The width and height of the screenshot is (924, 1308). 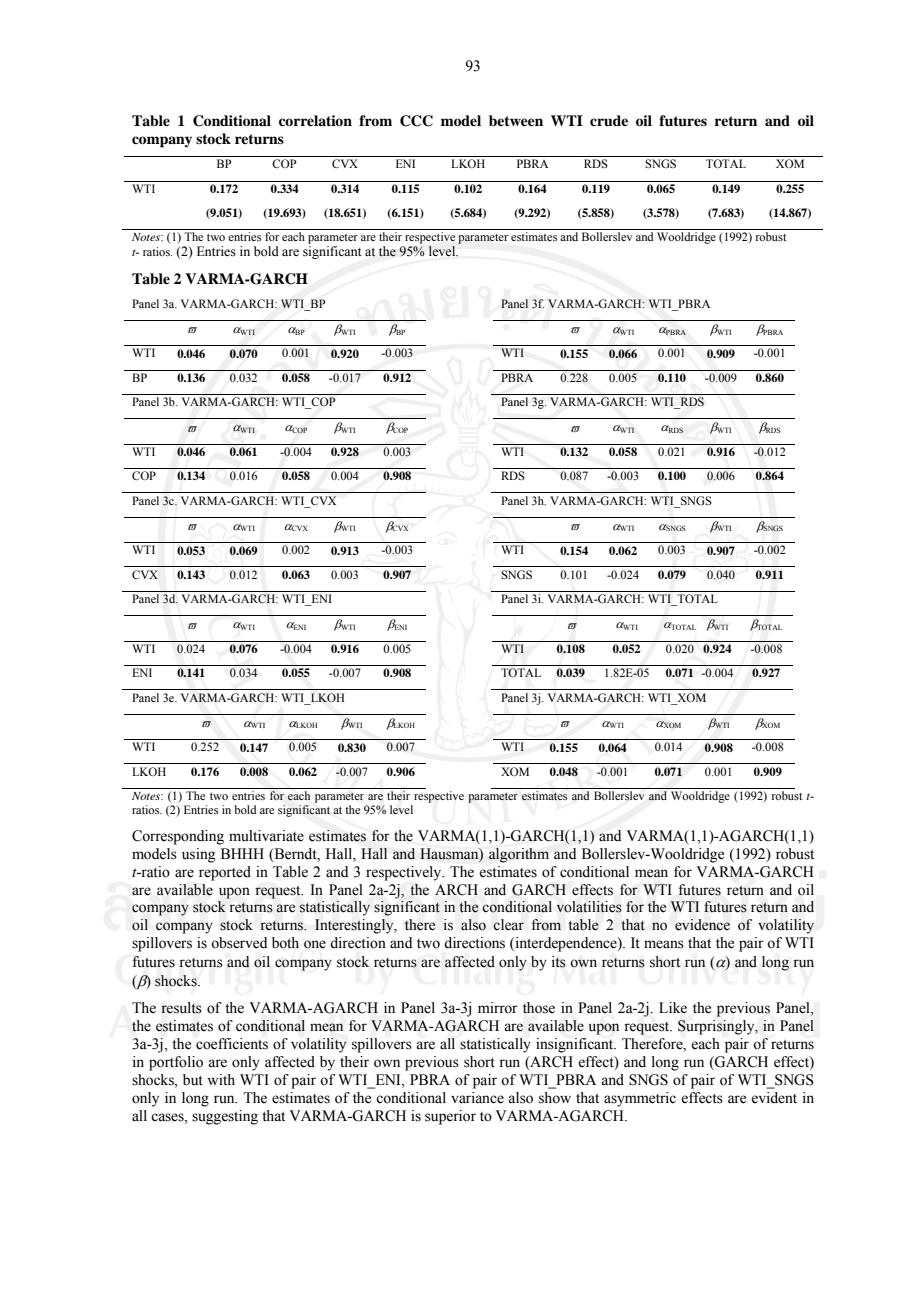 What do you see at coordinates (266, 836) in the screenshot?
I see `multivariate` at bounding box center [266, 836].
